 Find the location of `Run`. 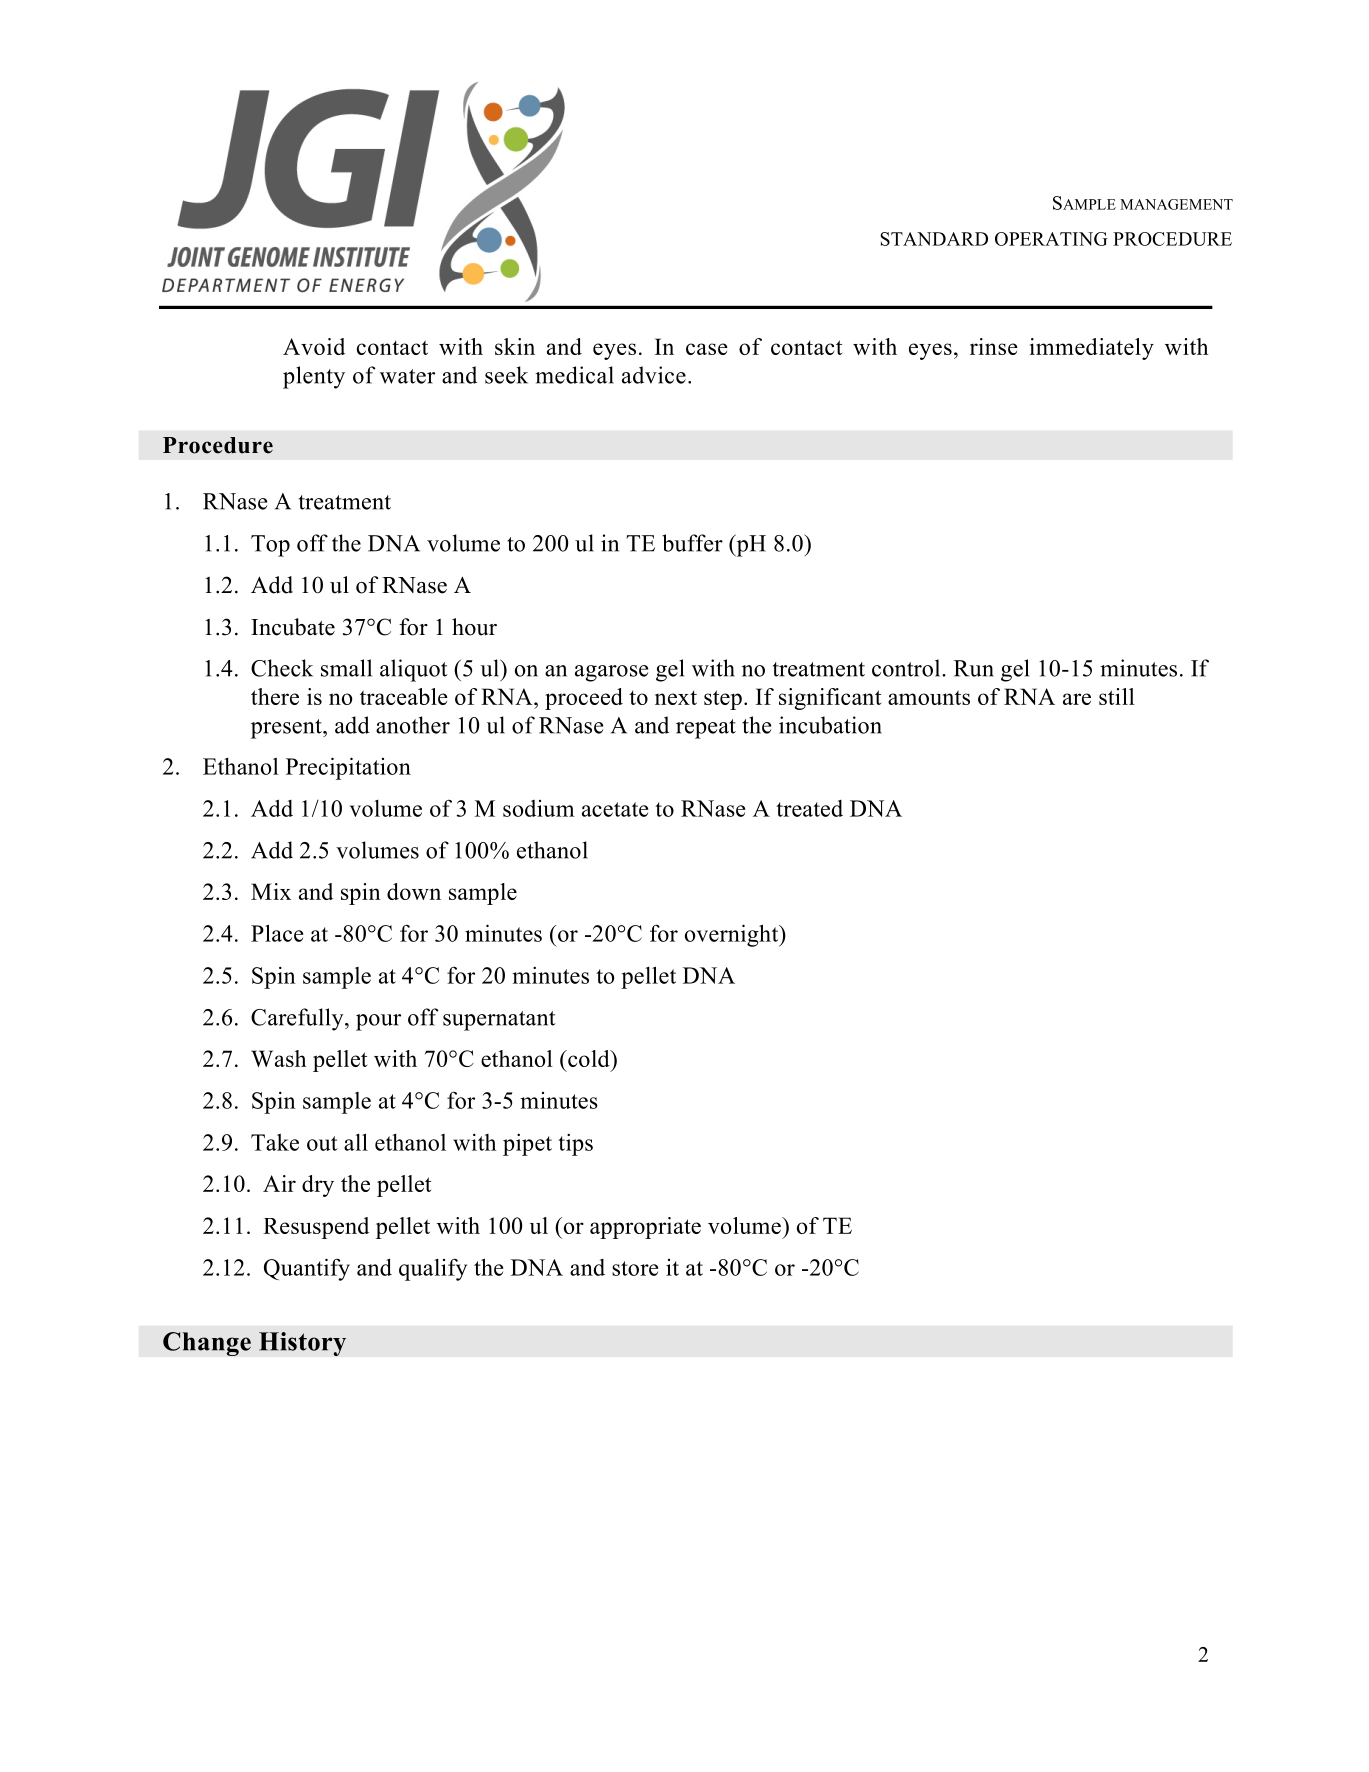

Run is located at coordinates (974, 668).
